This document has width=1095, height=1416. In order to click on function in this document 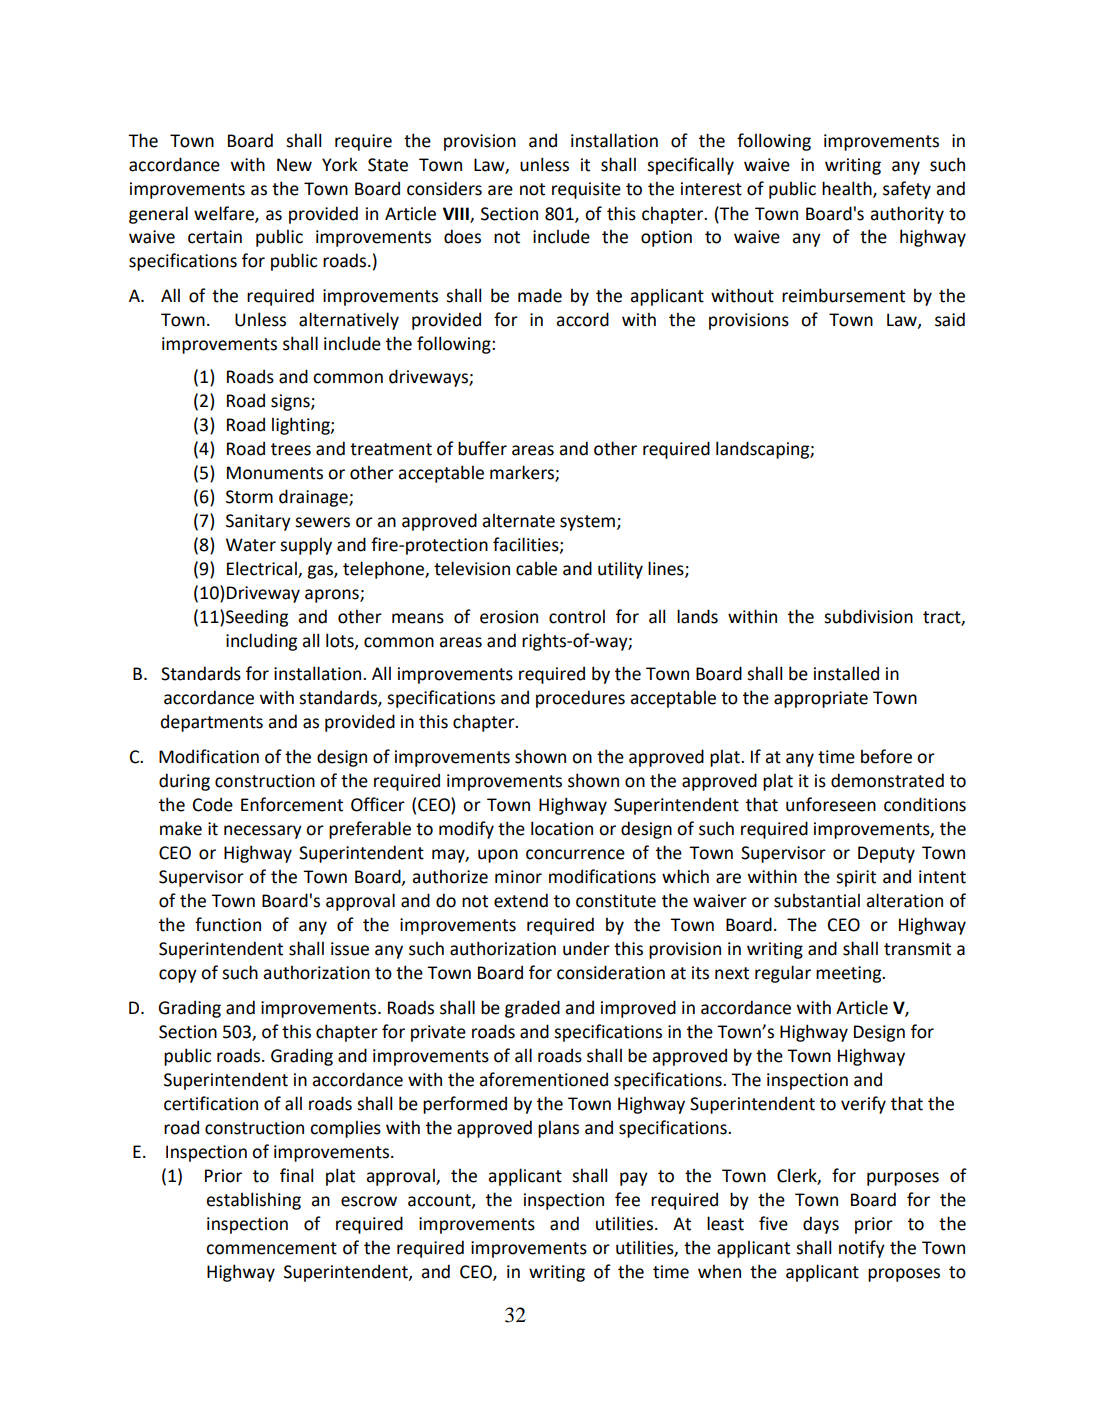, I will do `click(228, 924)`.
